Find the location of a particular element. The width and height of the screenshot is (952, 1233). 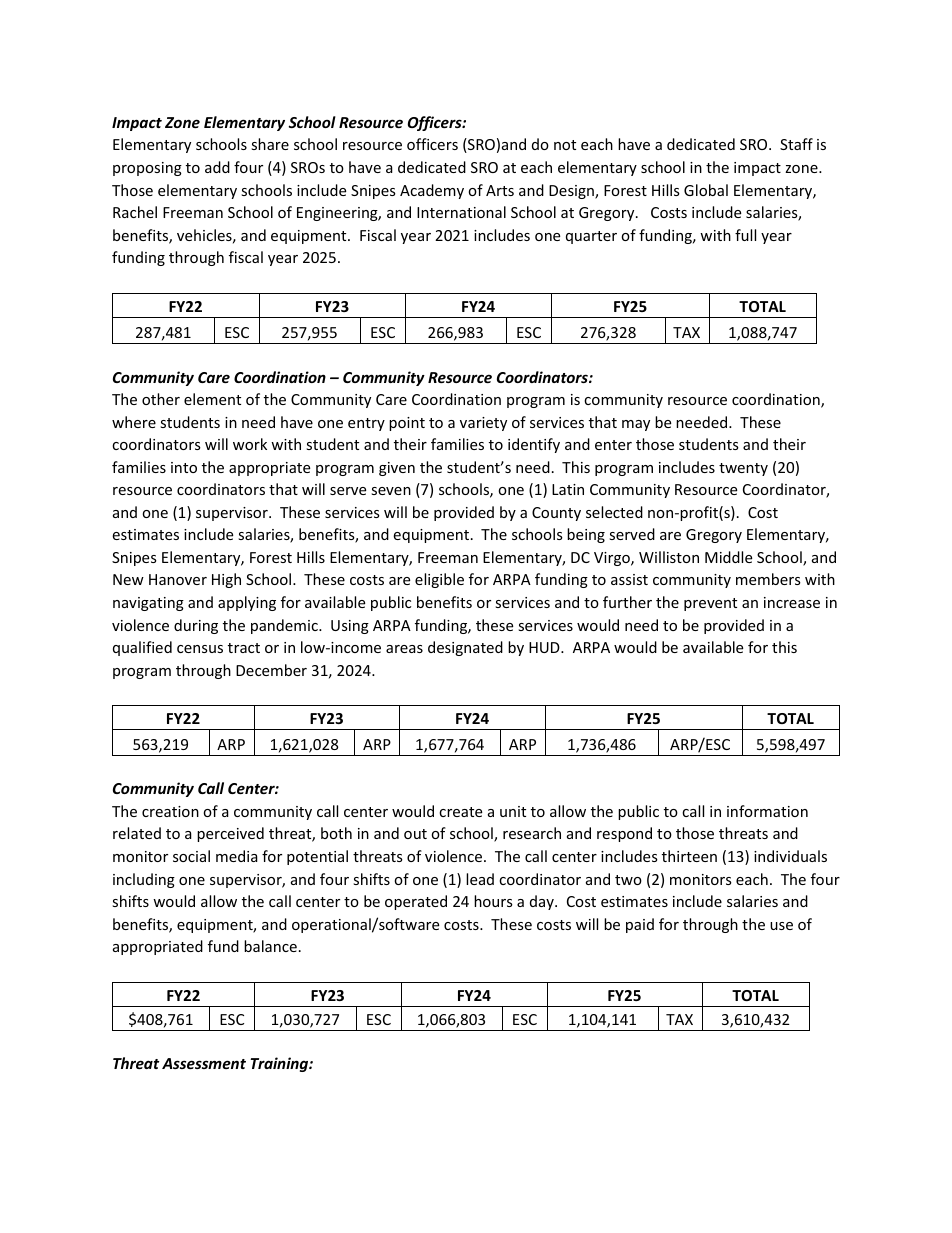

other is located at coordinates (161, 399).
